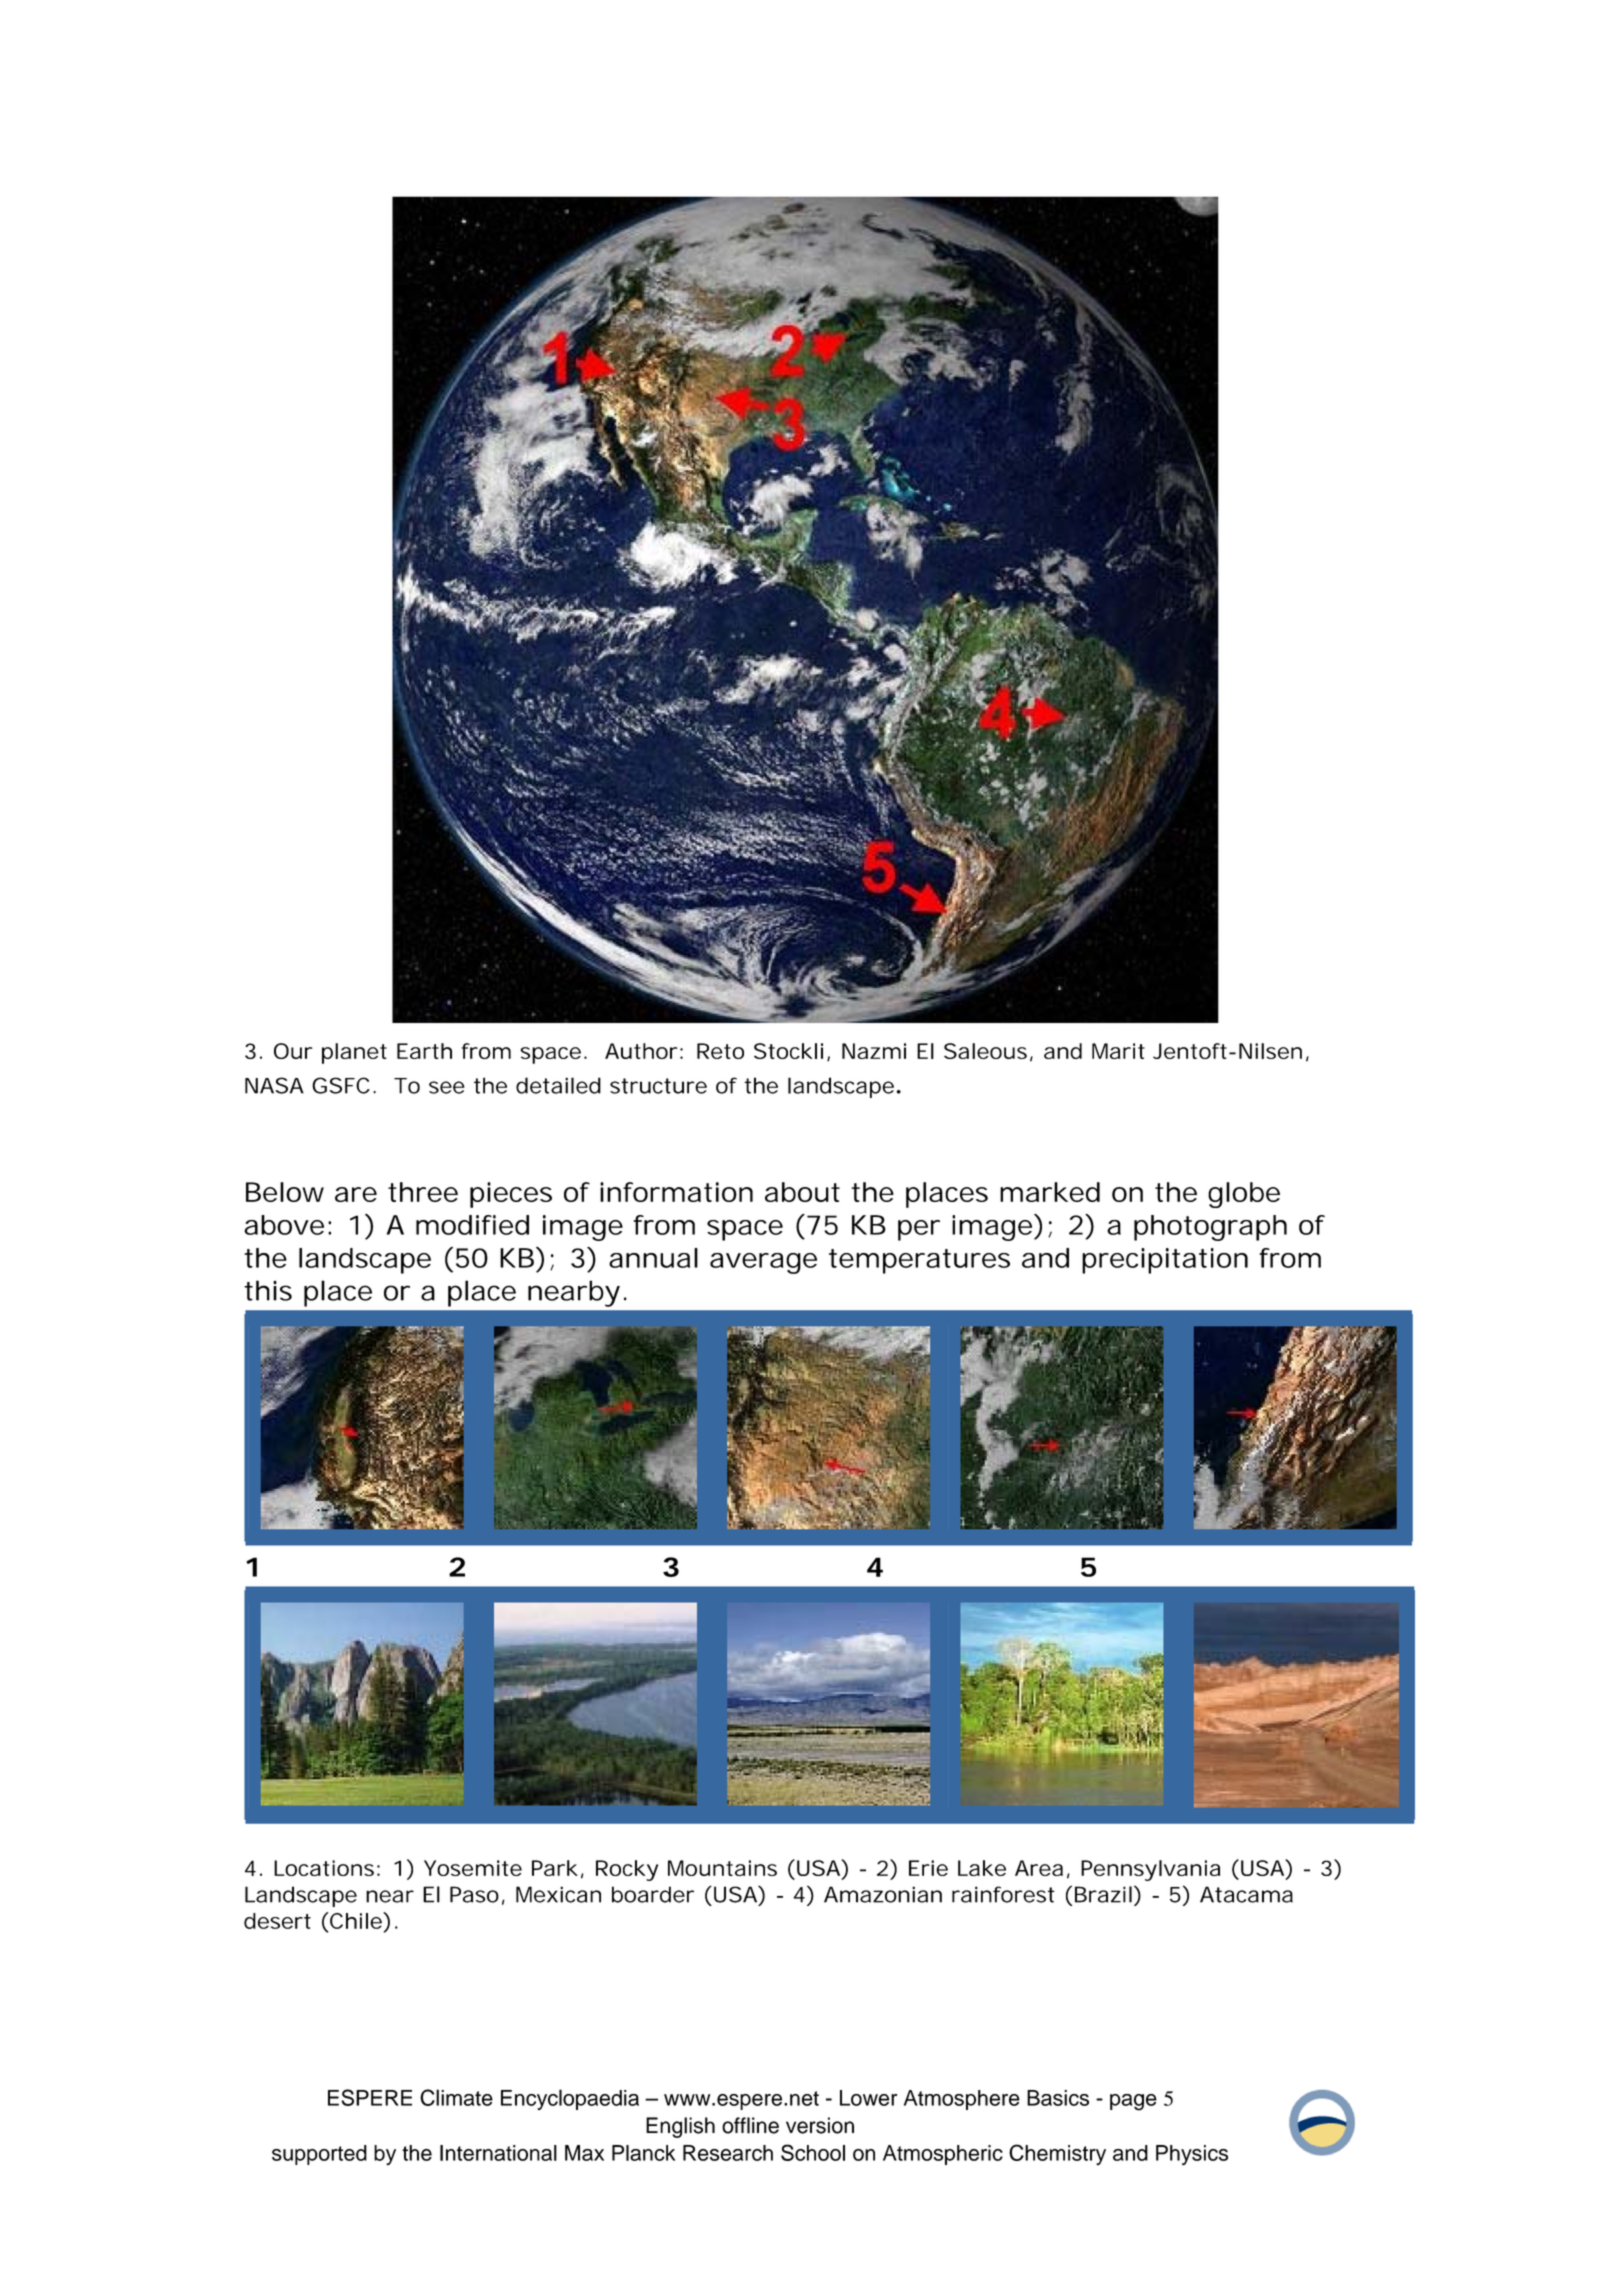 This screenshot has width=1610, height=2279. Describe the element at coordinates (324, 1868) in the screenshot. I see `Locations` at that location.
